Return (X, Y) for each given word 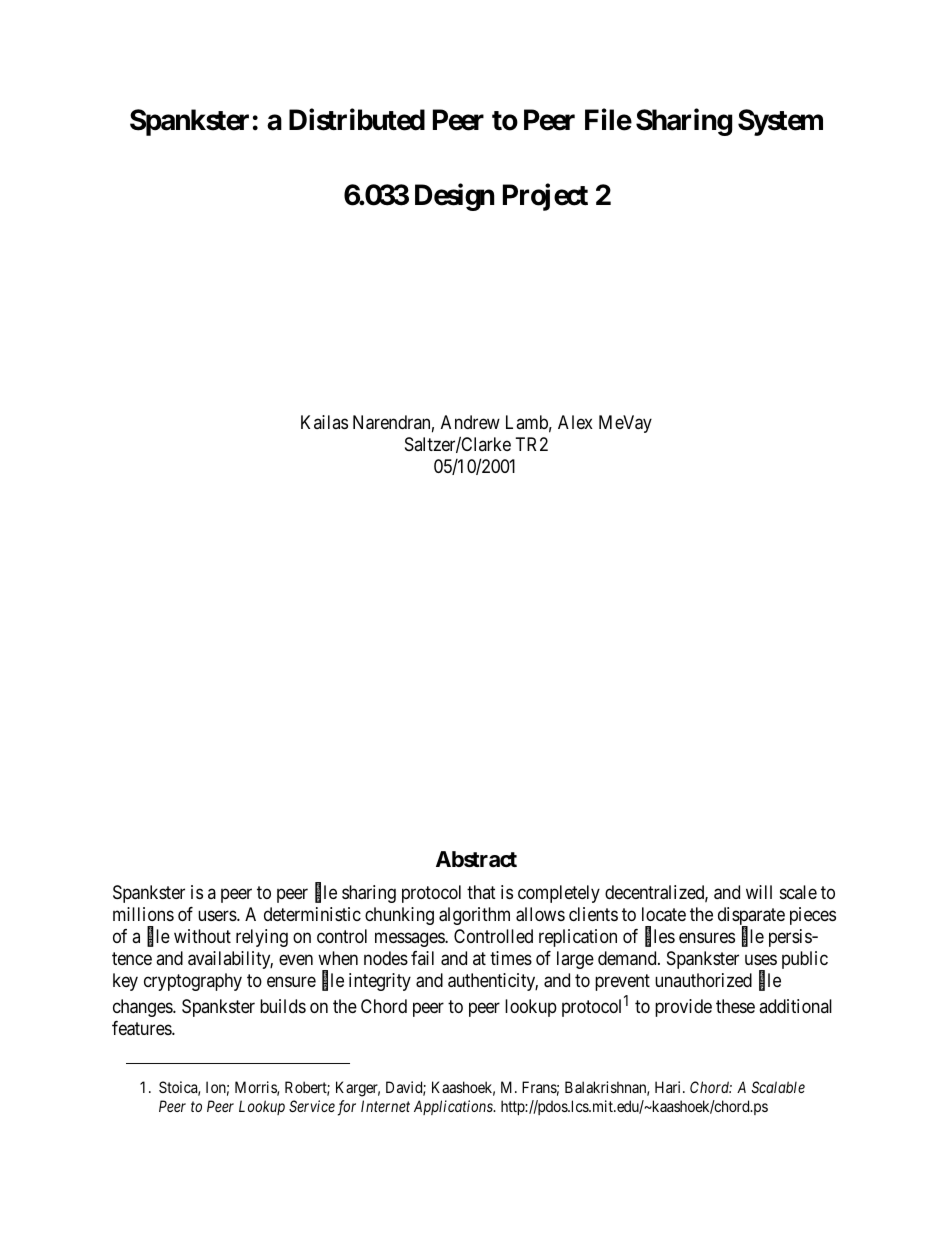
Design (454, 197)
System (780, 122)
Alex (575, 422)
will (759, 892)
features (142, 1028)
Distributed (357, 120)
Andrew (470, 422)
